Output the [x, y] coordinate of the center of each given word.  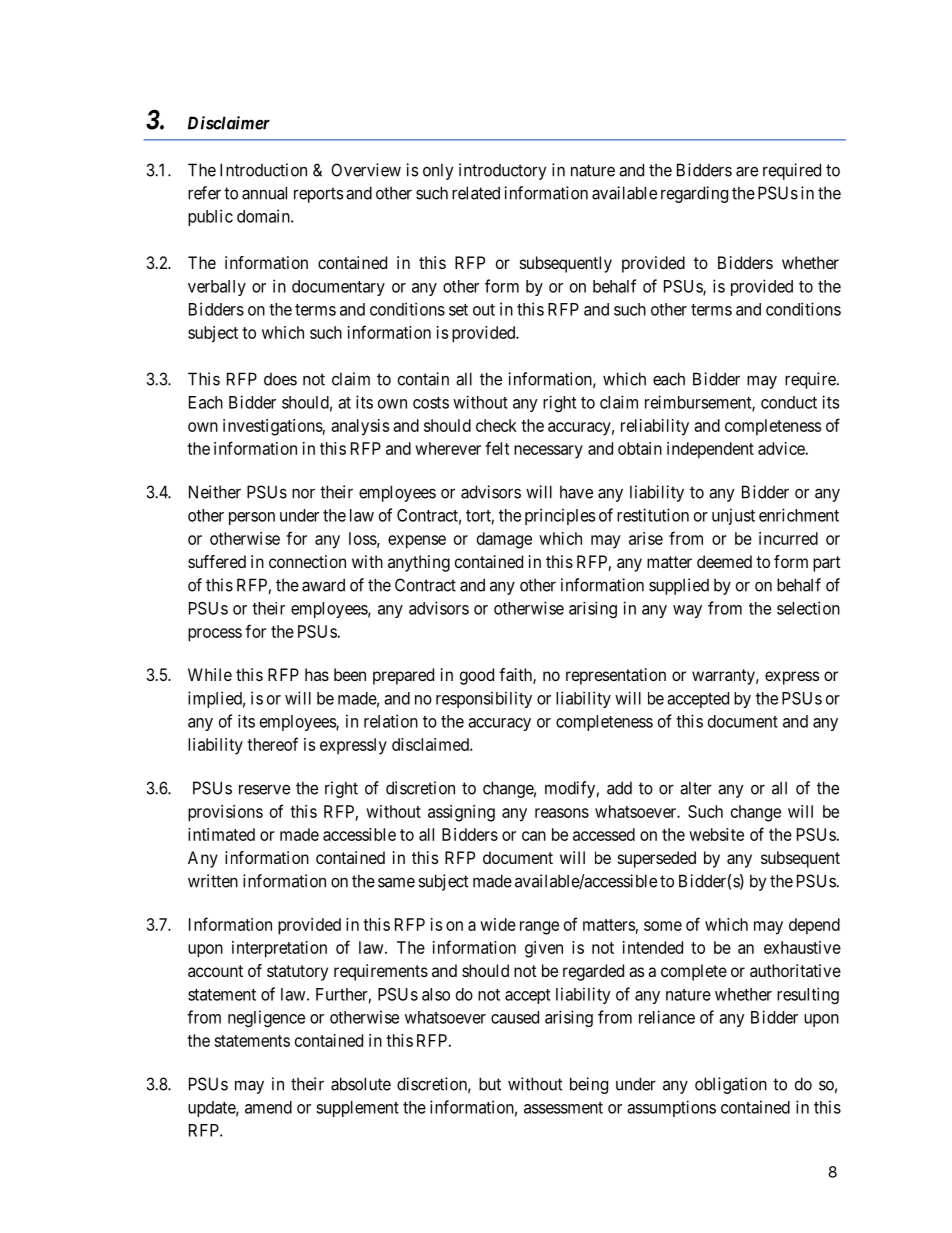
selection [808, 608]
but [490, 1084]
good [477, 676]
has [317, 674]
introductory [502, 171]
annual [264, 193]
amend [268, 1107]
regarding [694, 194]
